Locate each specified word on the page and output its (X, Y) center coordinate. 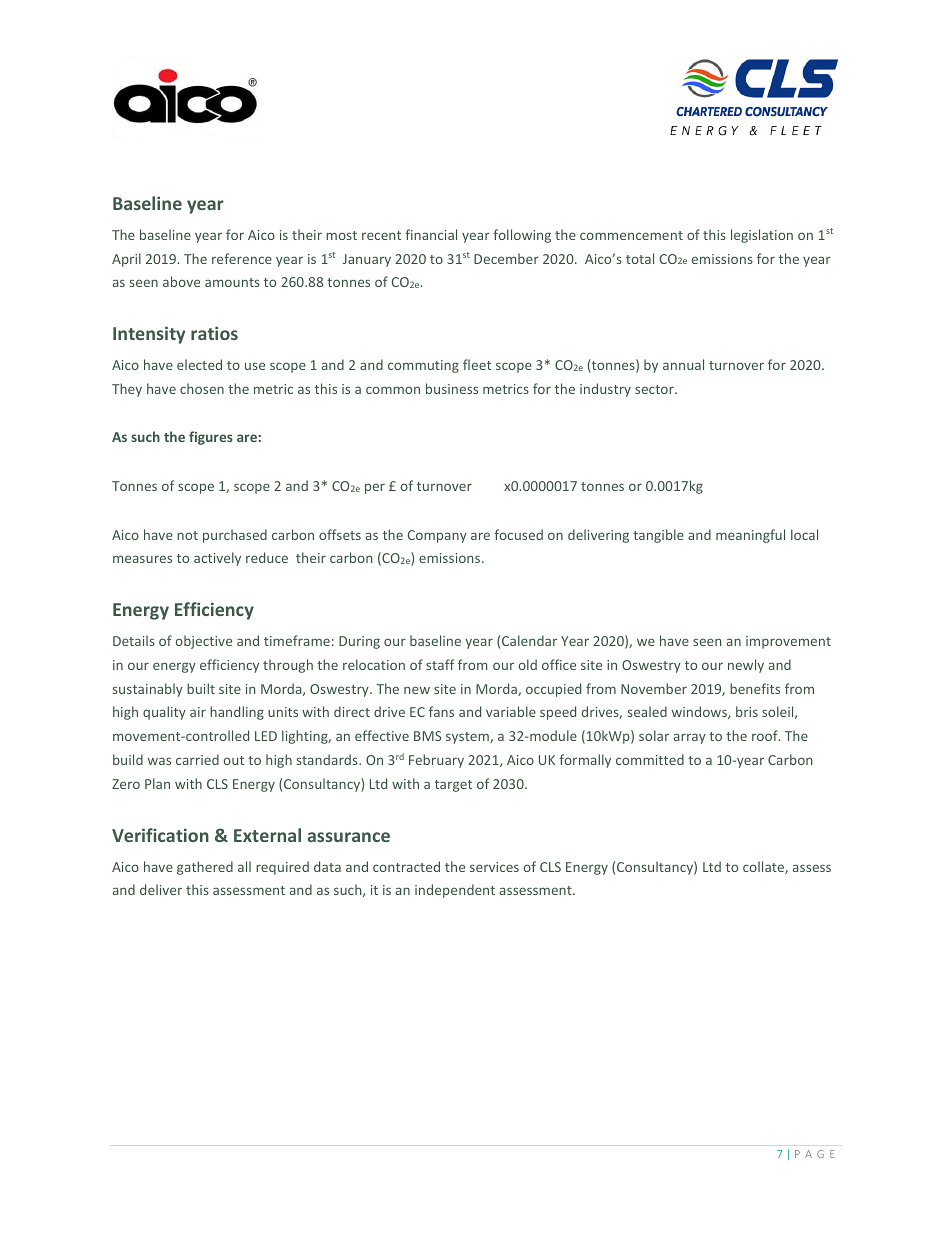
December (506, 258)
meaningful (750, 536)
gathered (205, 868)
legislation (762, 236)
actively (217, 559)
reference (242, 258)
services (494, 867)
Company (437, 536)
